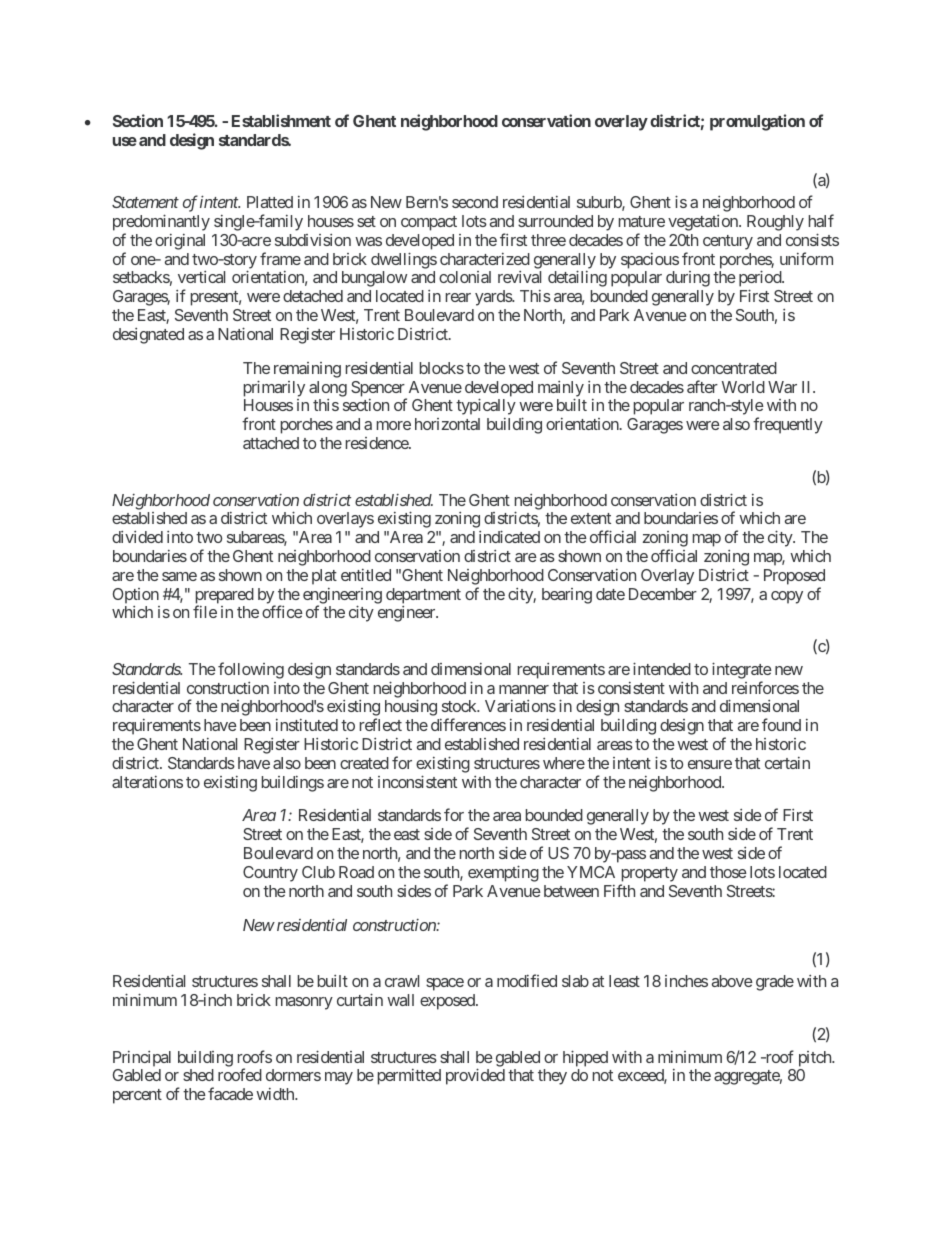  What do you see at coordinates (270, 874) in the screenshot?
I see `Country` at bounding box center [270, 874].
